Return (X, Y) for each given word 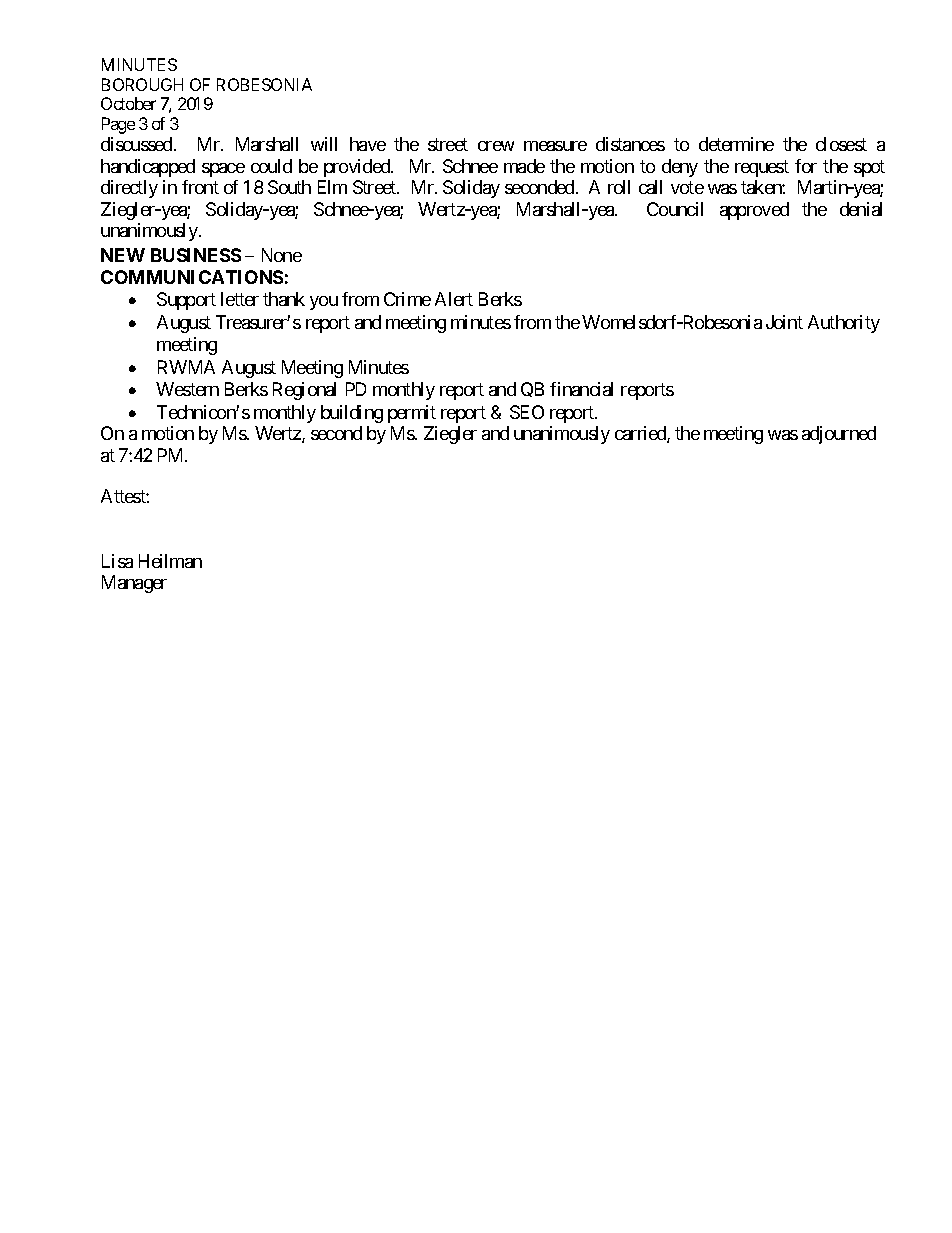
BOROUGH (142, 84)
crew (496, 146)
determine (736, 144)
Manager (134, 584)
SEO (527, 412)
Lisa (117, 561)
